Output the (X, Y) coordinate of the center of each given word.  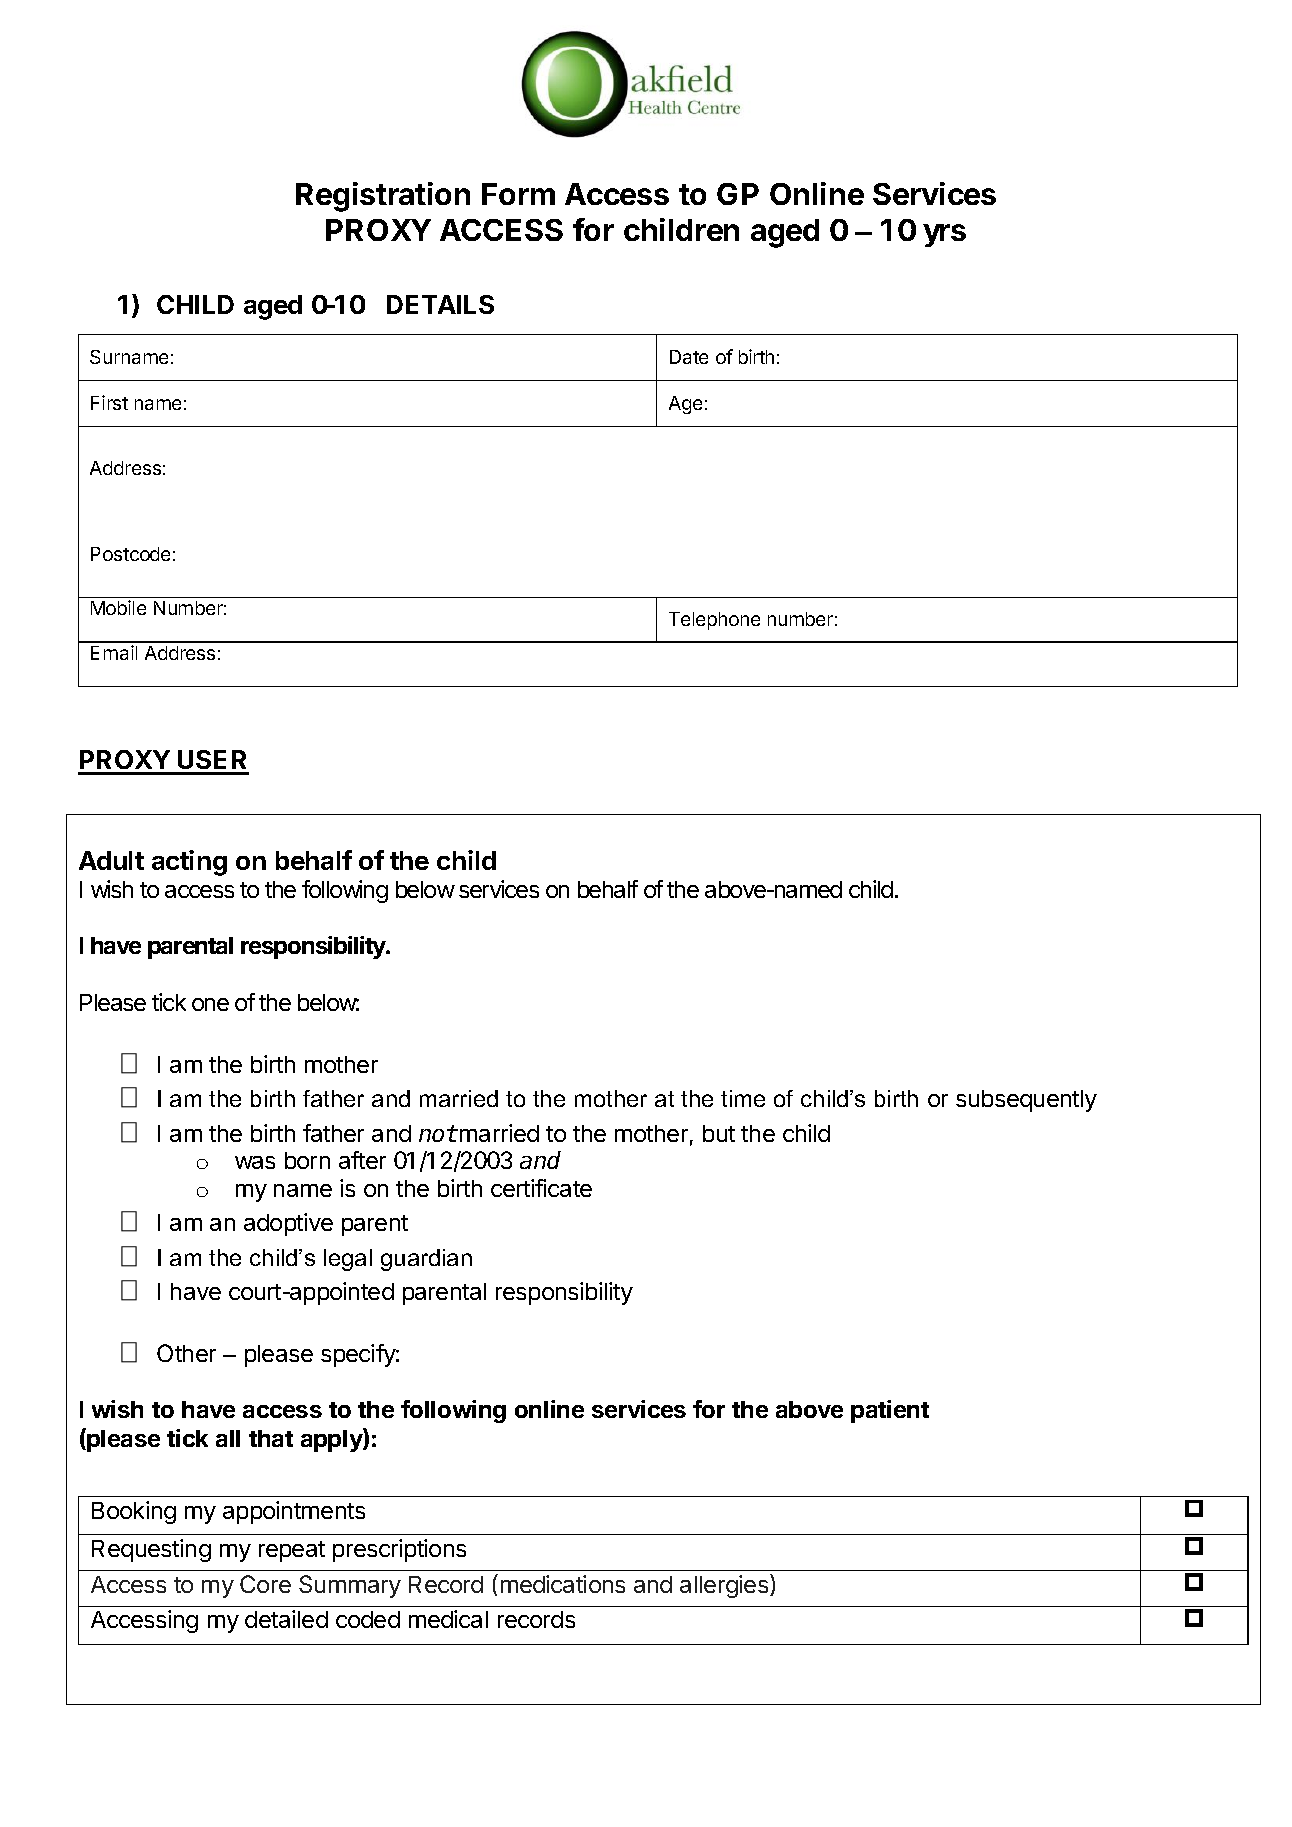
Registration (383, 197)
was (255, 1162)
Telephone (714, 621)
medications (563, 1584)
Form (518, 194)
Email (114, 652)
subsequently (1026, 1101)
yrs (944, 235)
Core (265, 1584)
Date (689, 357)
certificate (541, 1188)
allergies (725, 1586)
